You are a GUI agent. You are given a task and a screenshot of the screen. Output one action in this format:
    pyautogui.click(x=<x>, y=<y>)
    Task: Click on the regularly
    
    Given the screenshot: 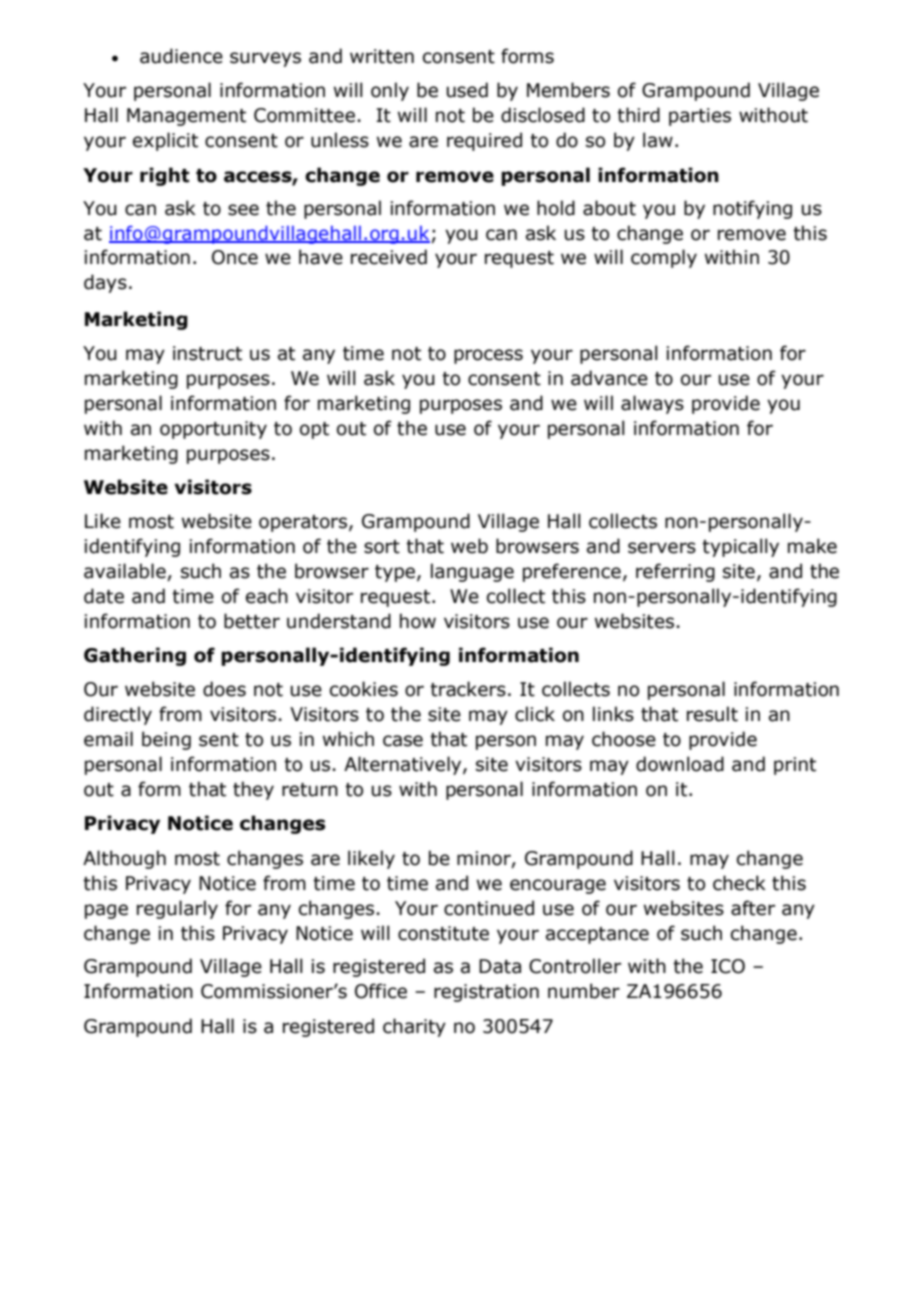 What is the action you would take?
    pyautogui.click(x=177, y=909)
